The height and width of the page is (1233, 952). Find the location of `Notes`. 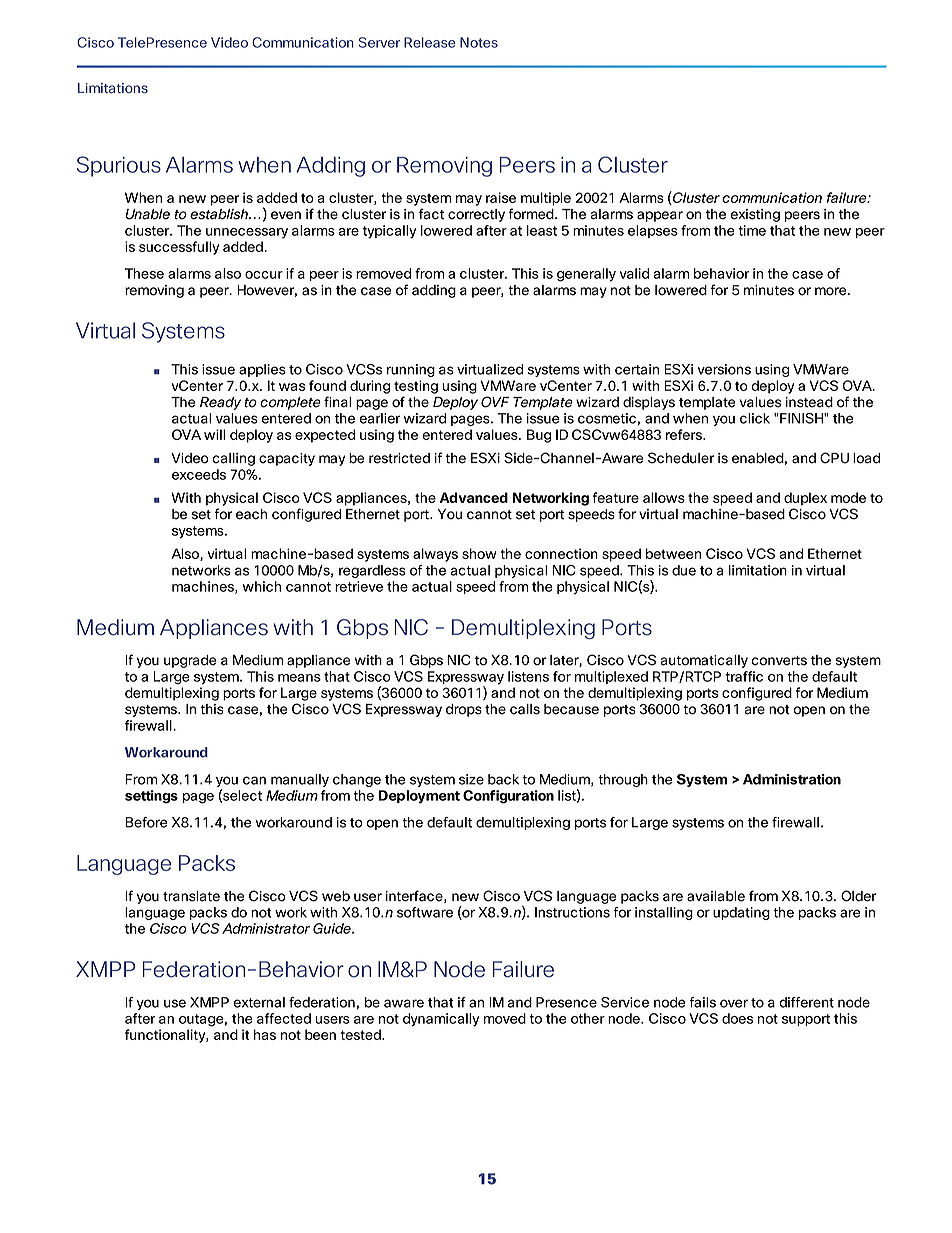

Notes is located at coordinates (479, 42).
